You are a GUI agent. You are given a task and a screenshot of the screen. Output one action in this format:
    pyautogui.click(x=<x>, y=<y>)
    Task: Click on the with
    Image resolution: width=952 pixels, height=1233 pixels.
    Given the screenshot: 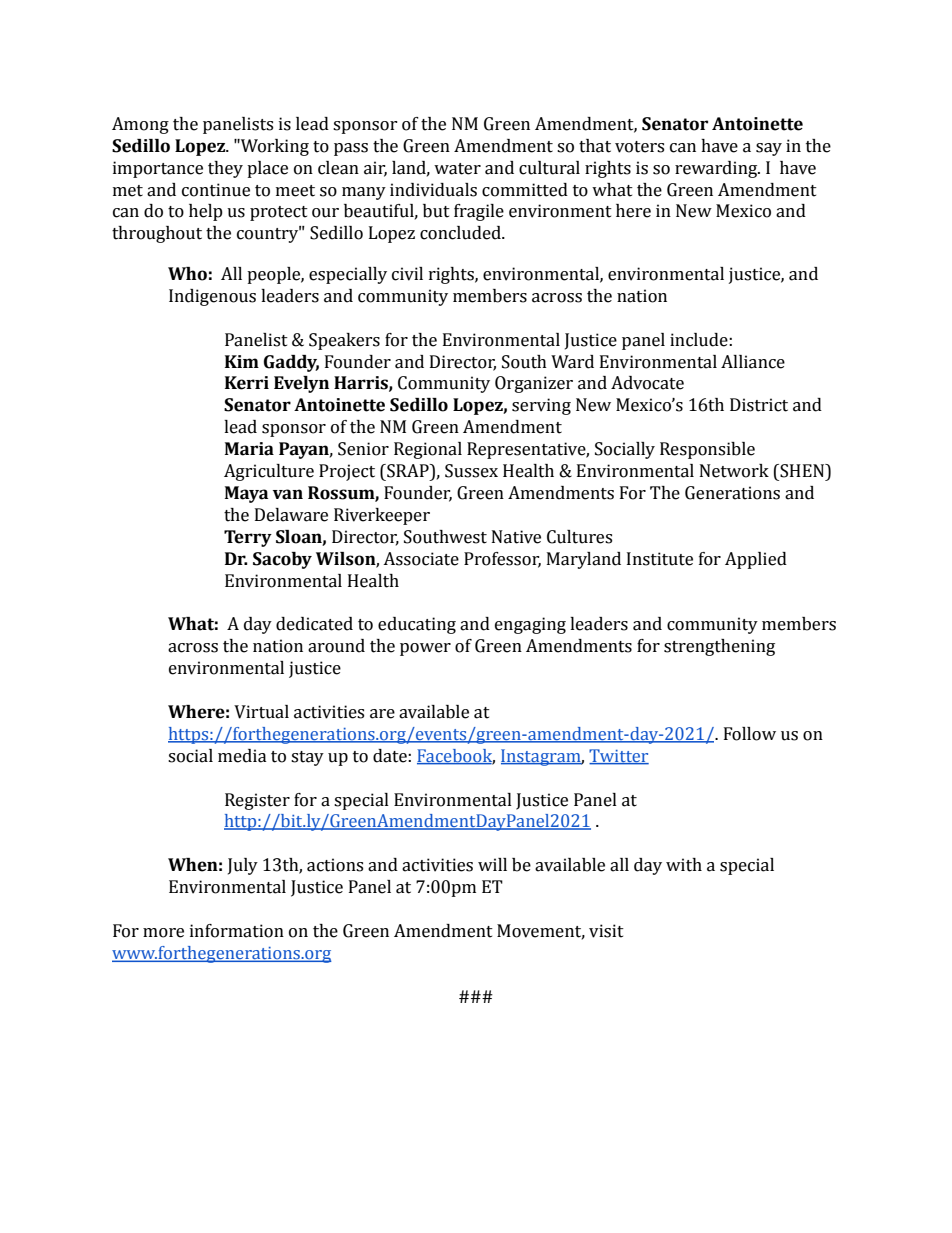 What is the action you would take?
    pyautogui.click(x=684, y=865)
